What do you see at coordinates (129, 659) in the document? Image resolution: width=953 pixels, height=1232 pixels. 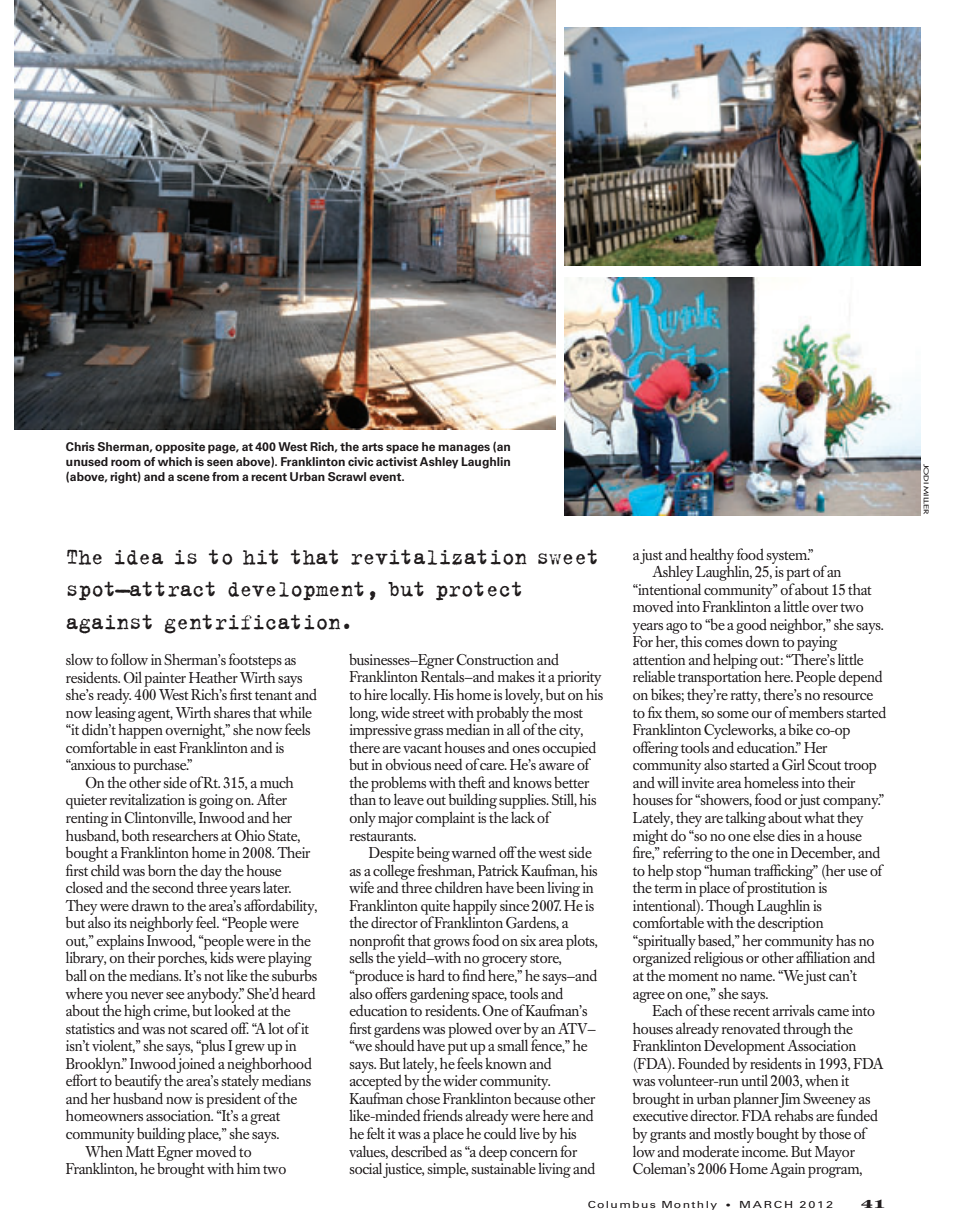 I see `follow` at bounding box center [129, 659].
